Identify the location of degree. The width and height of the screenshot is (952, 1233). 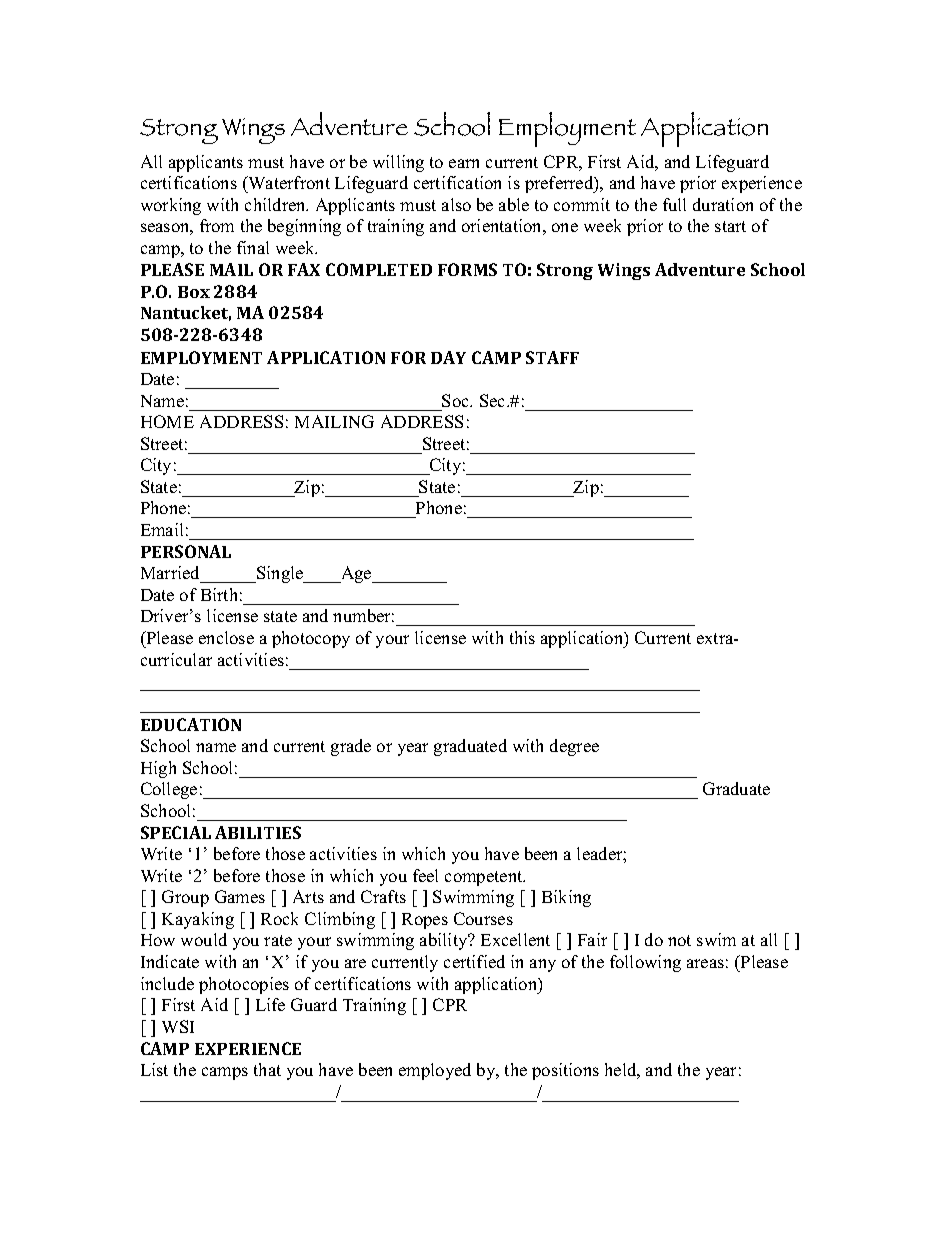
(574, 747).
